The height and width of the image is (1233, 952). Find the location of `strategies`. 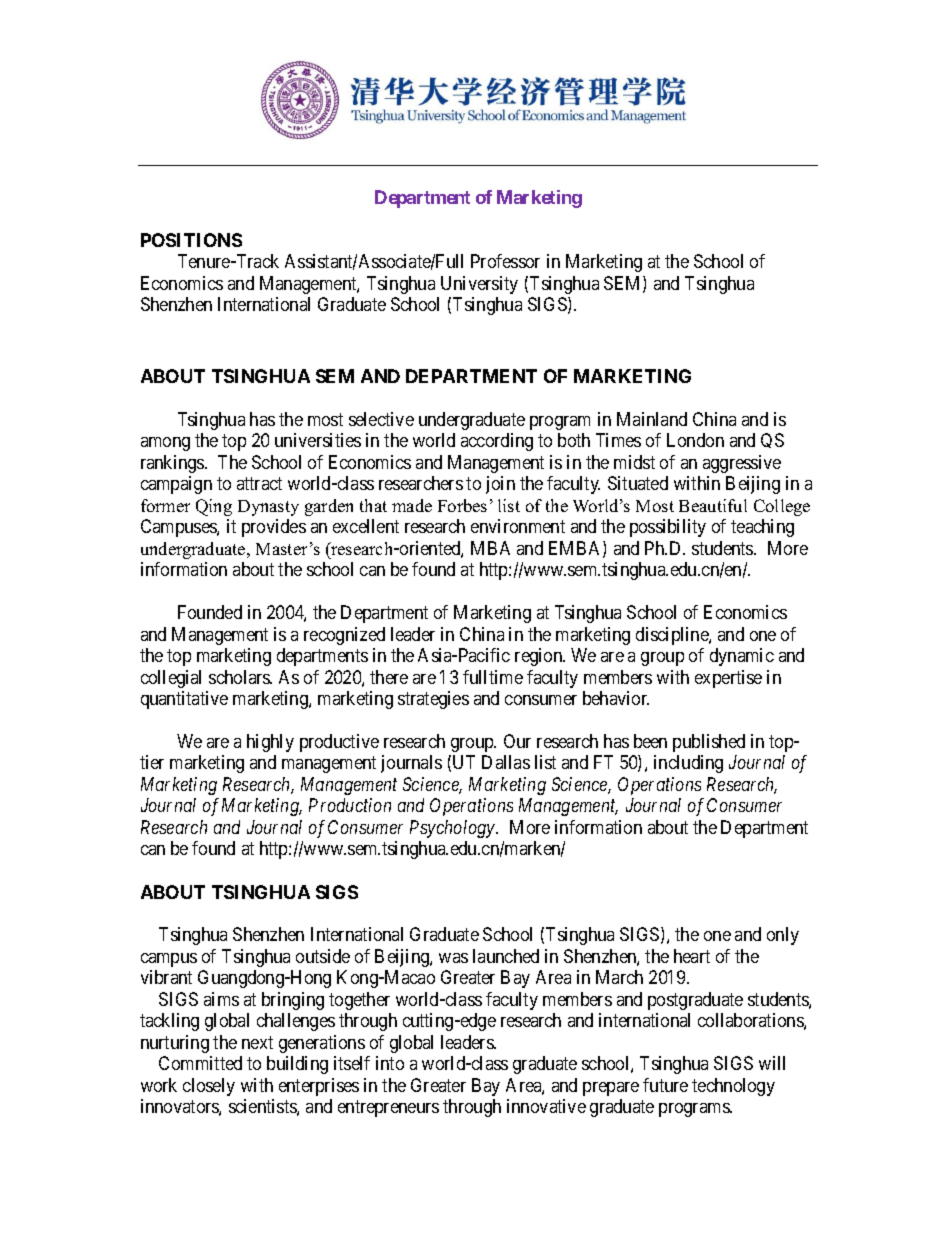

strategies is located at coordinates (433, 700).
